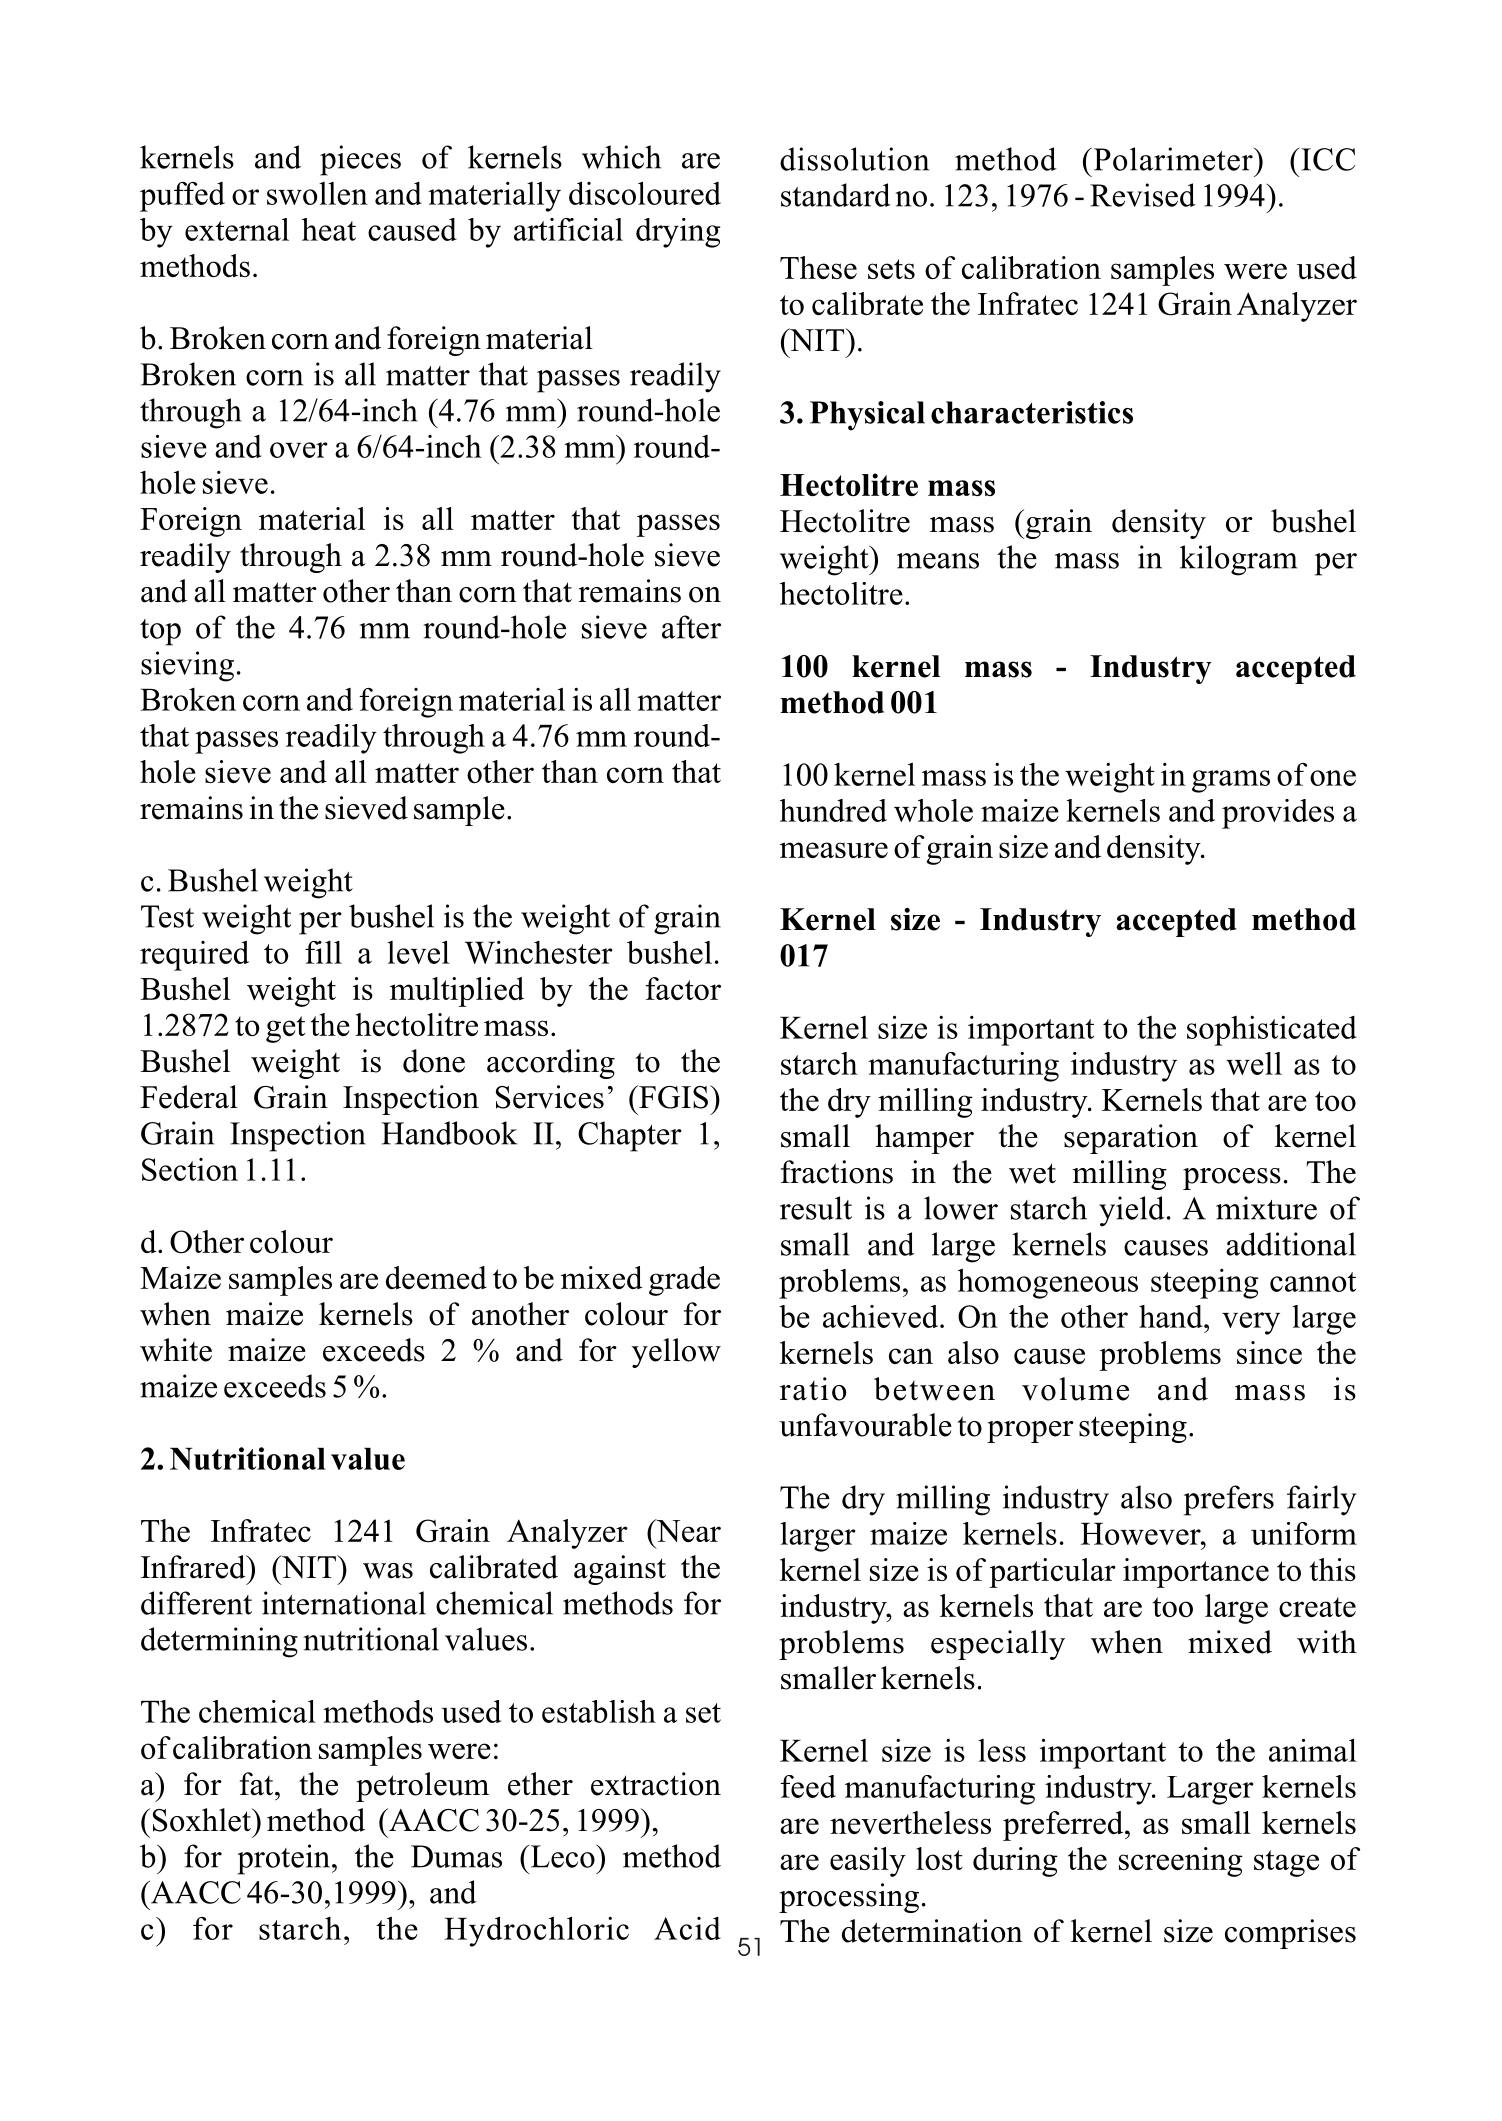 The image size is (1502, 2121). I want to click on get, so click(285, 1029).
